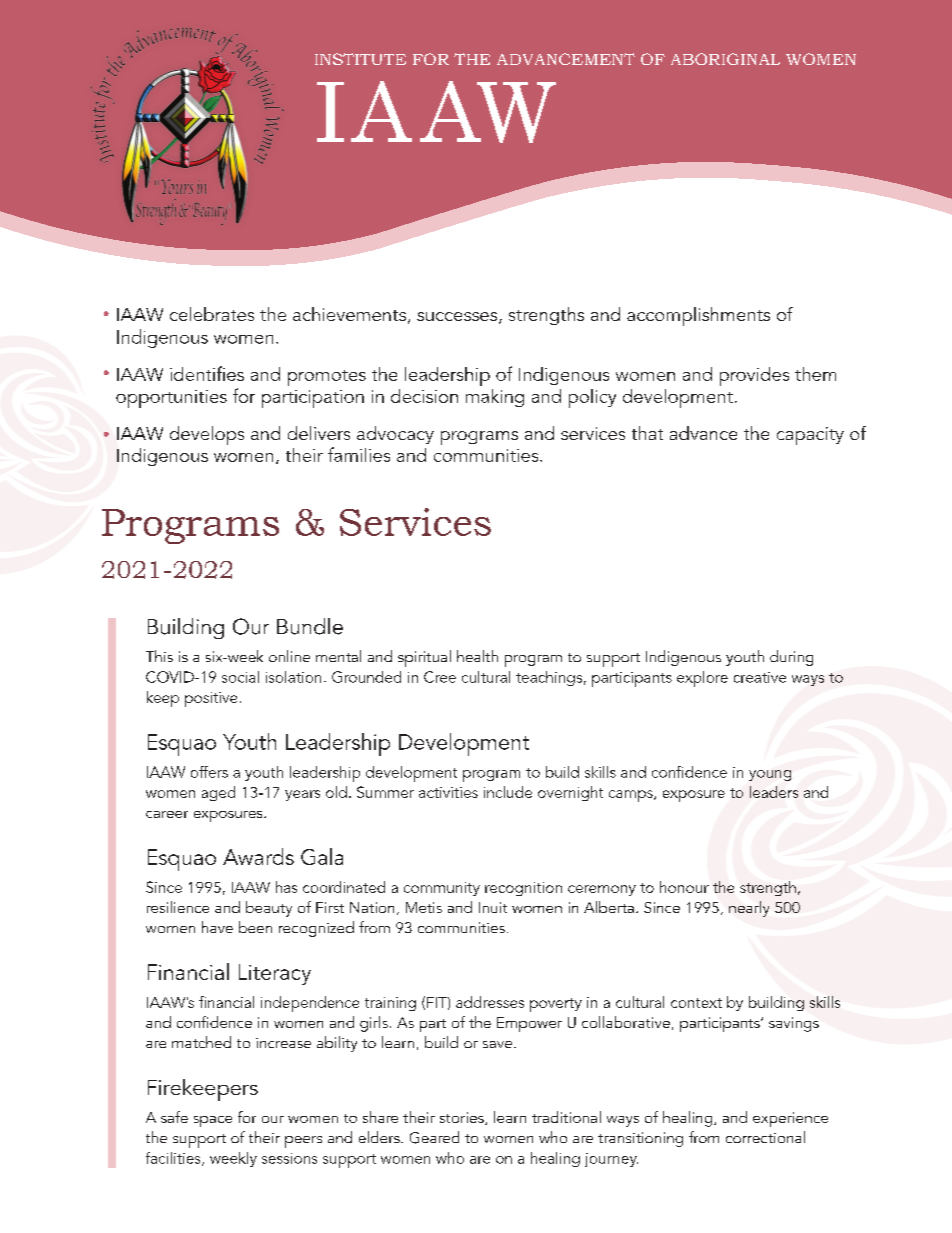  I want to click on successes, so click(458, 318).
